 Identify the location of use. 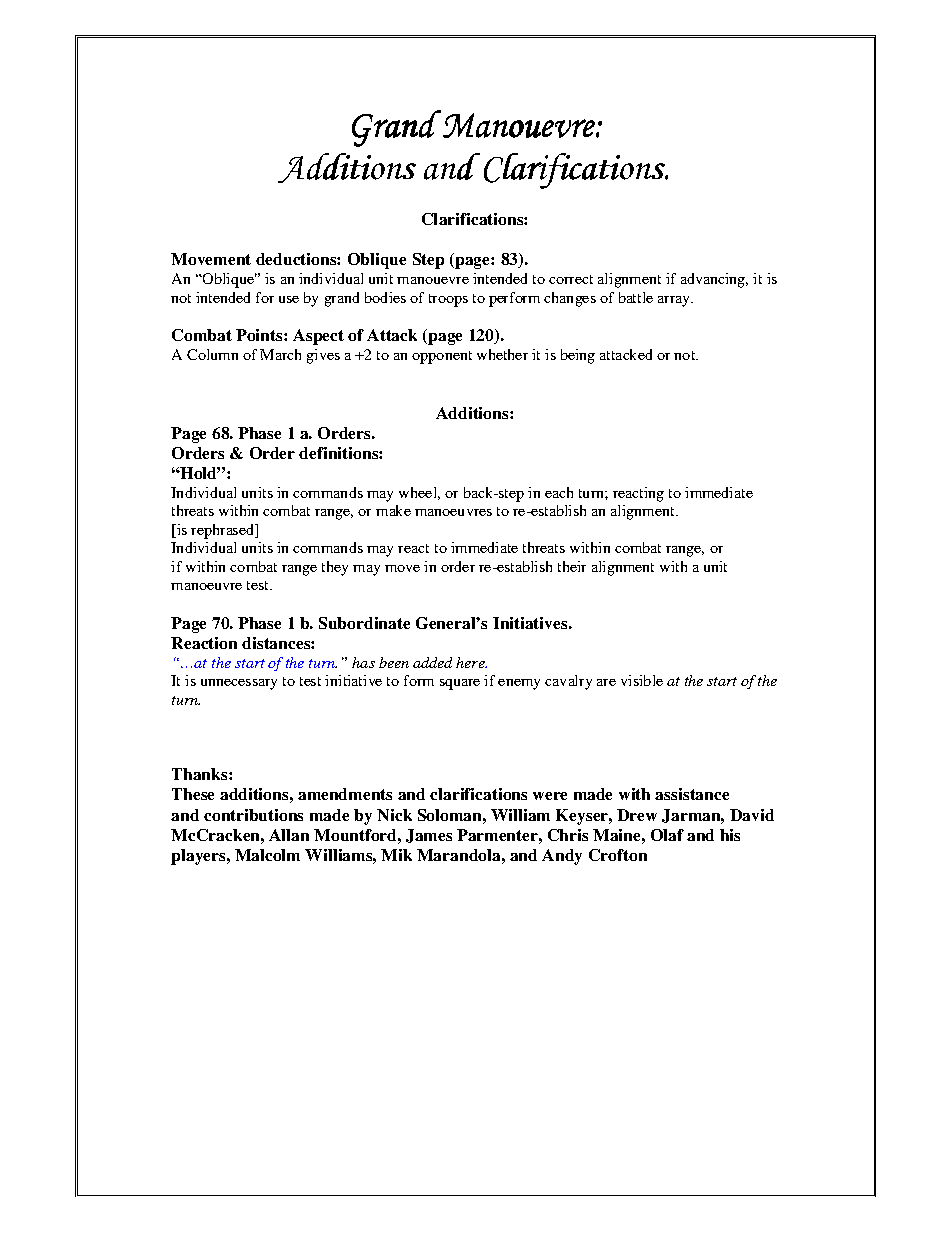
(289, 299).
